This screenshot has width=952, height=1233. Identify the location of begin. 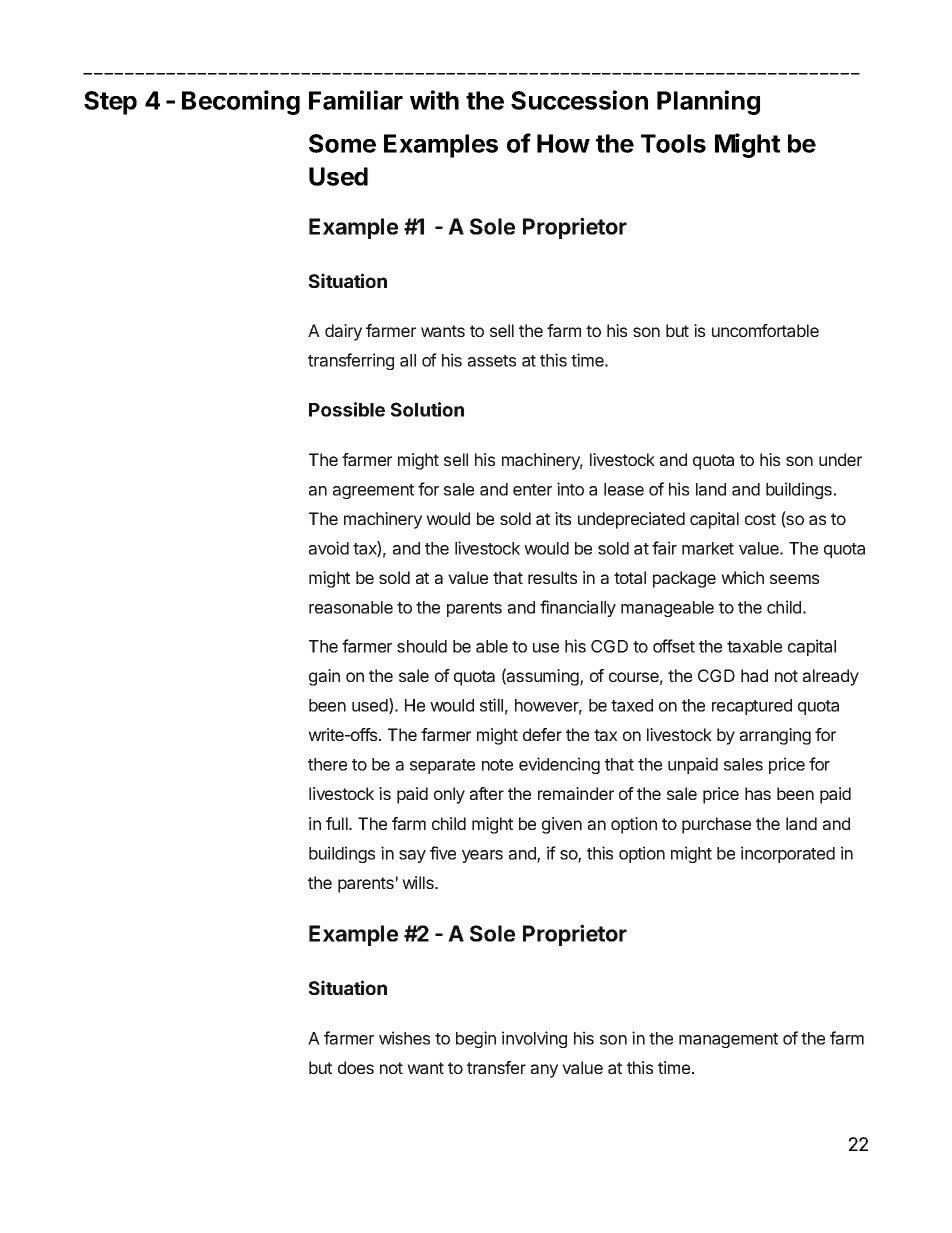
(476, 1039).
